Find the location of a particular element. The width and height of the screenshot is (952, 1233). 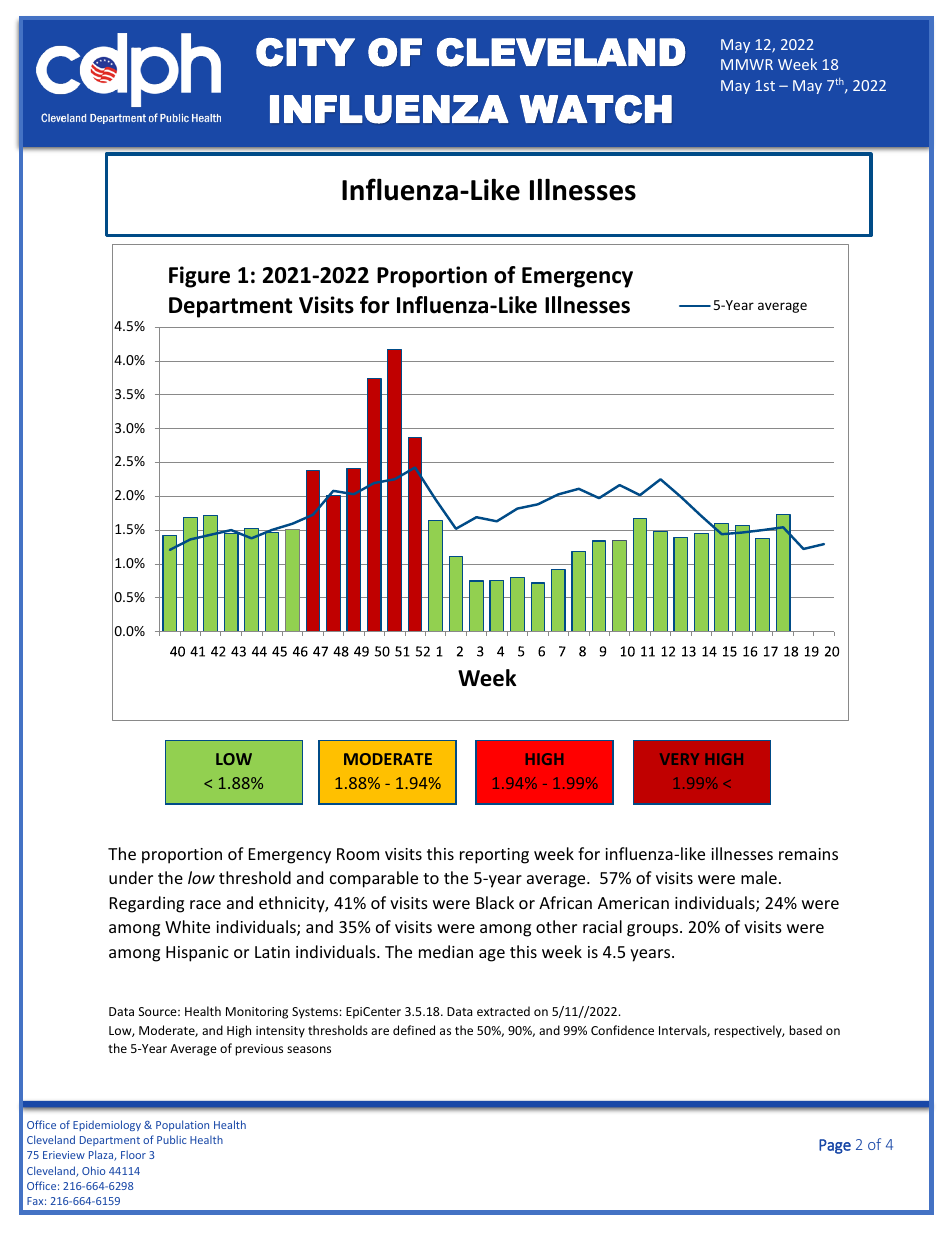

Figure is located at coordinates (199, 277).
